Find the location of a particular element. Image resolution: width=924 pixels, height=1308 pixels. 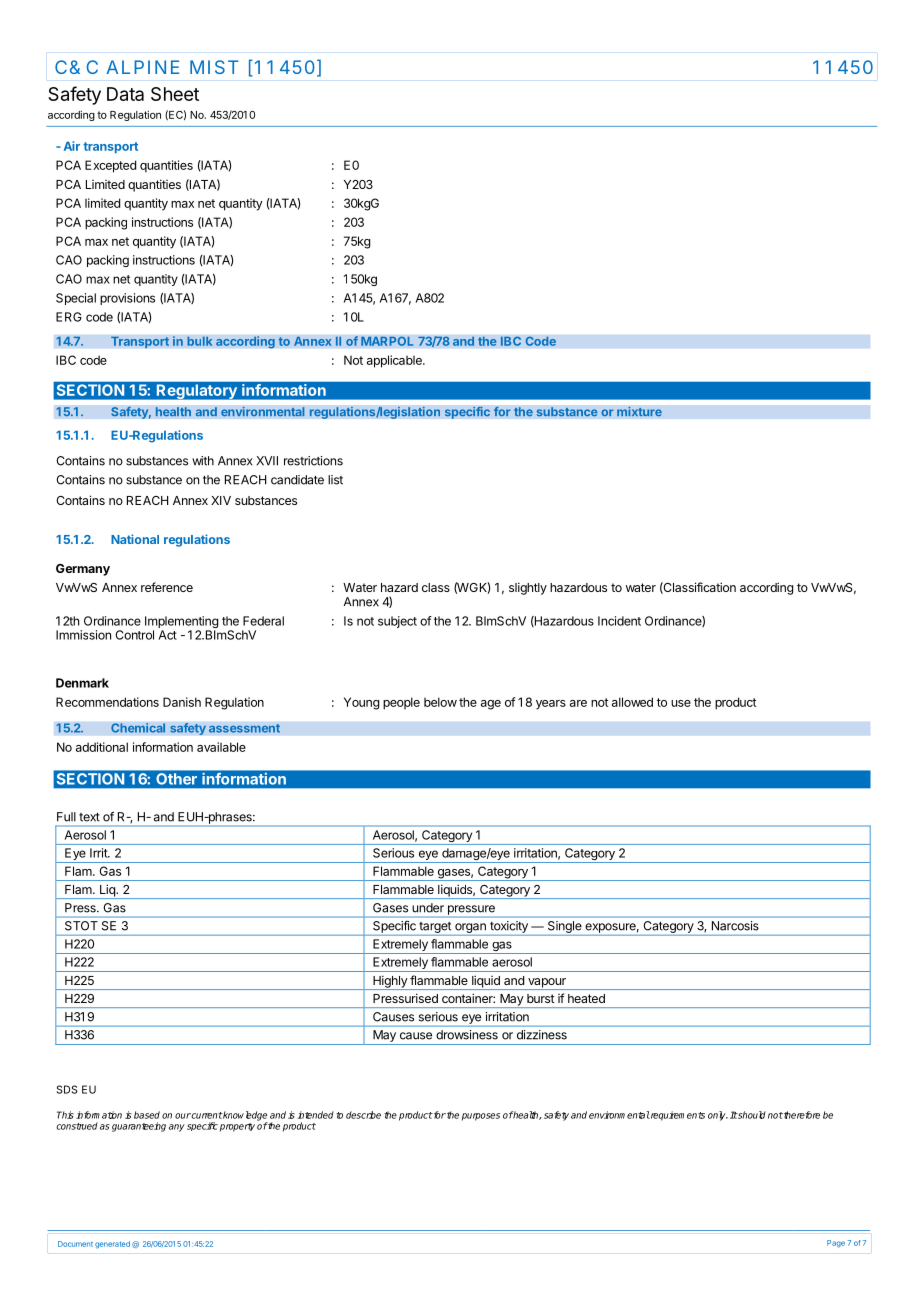

SDS is located at coordinates (67, 1089).
